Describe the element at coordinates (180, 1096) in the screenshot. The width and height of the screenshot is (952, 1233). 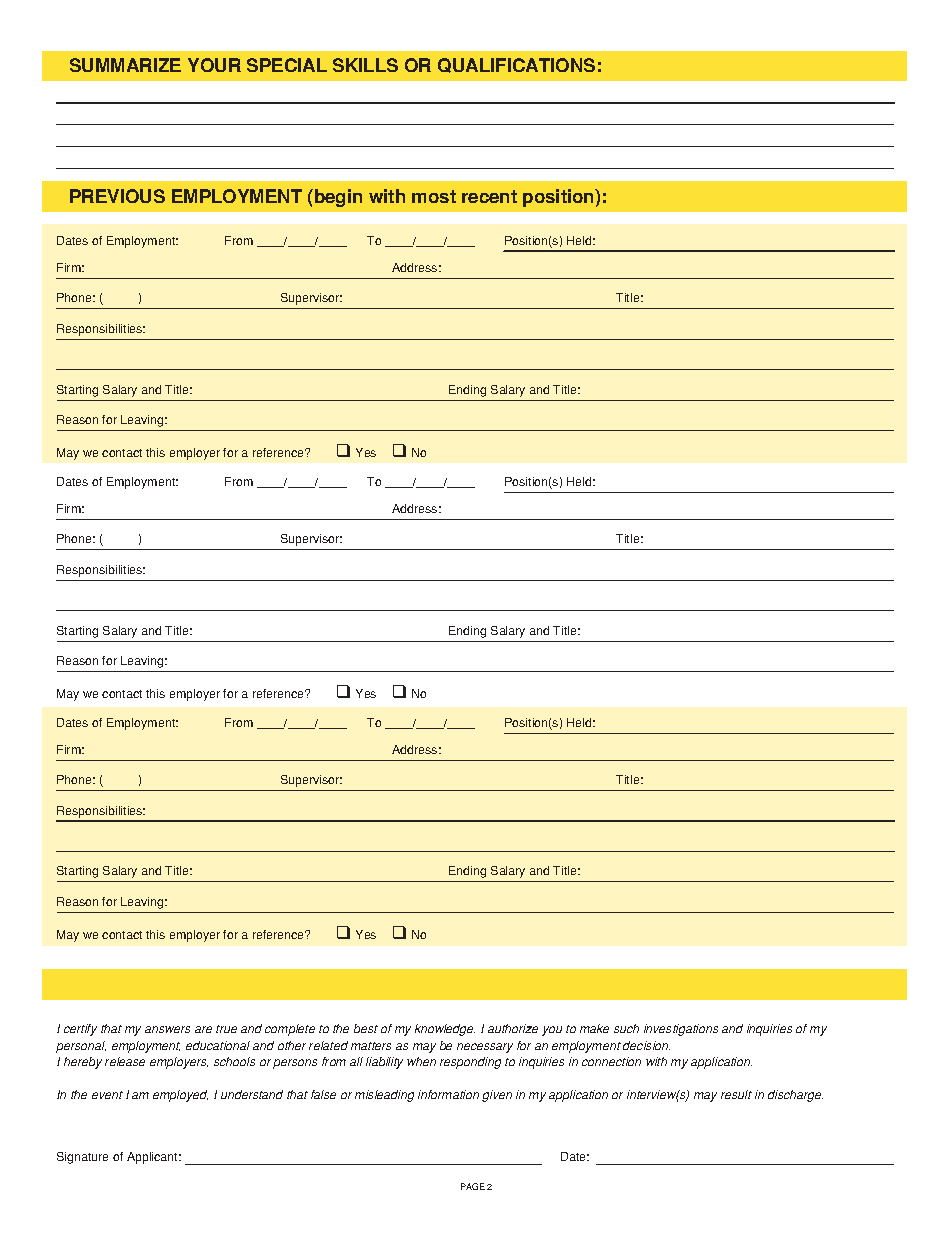
I see `employed` at that location.
